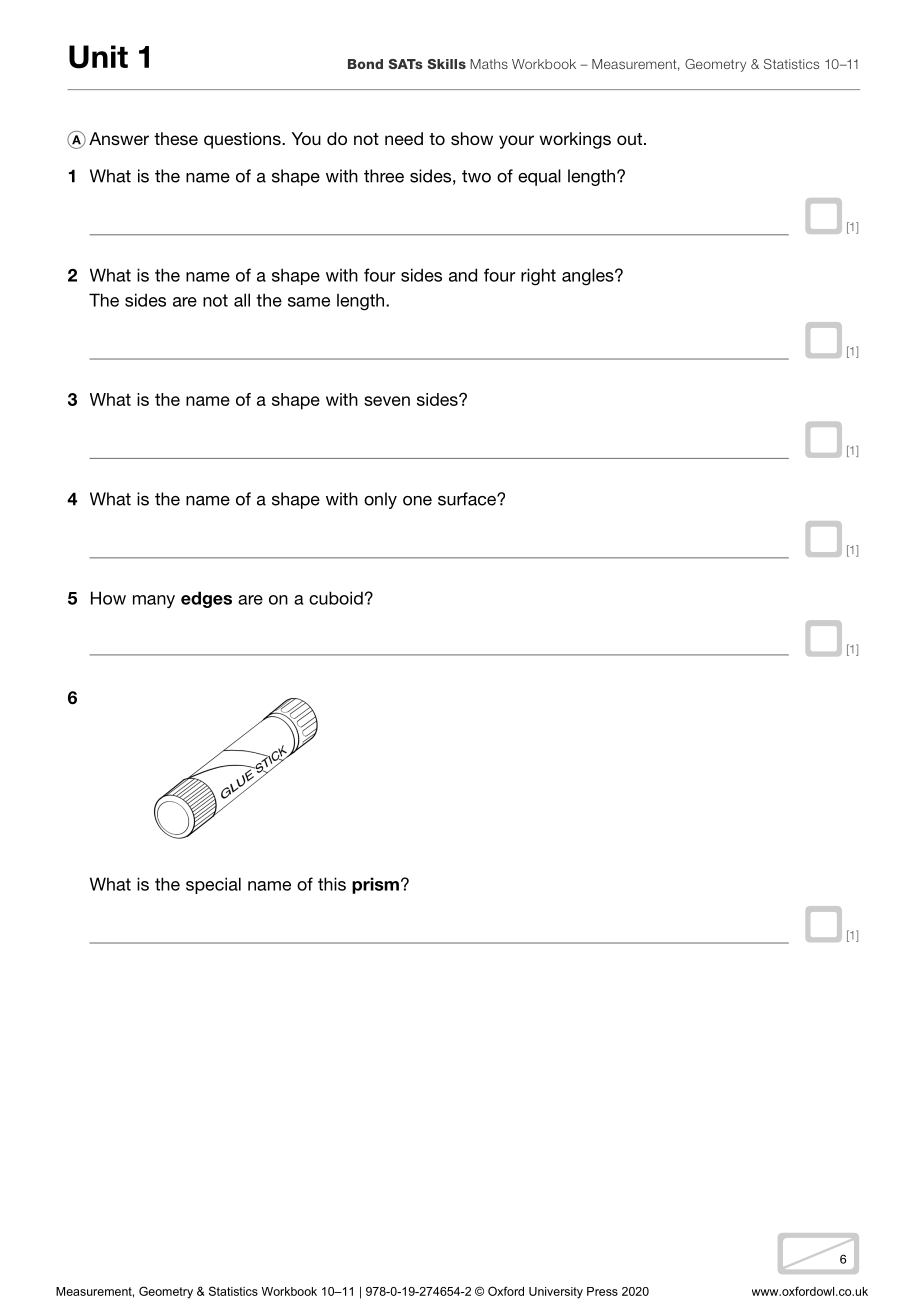 The width and height of the document is (924, 1307). What do you see at coordinates (242, 300) in the document?
I see `all` at bounding box center [242, 300].
